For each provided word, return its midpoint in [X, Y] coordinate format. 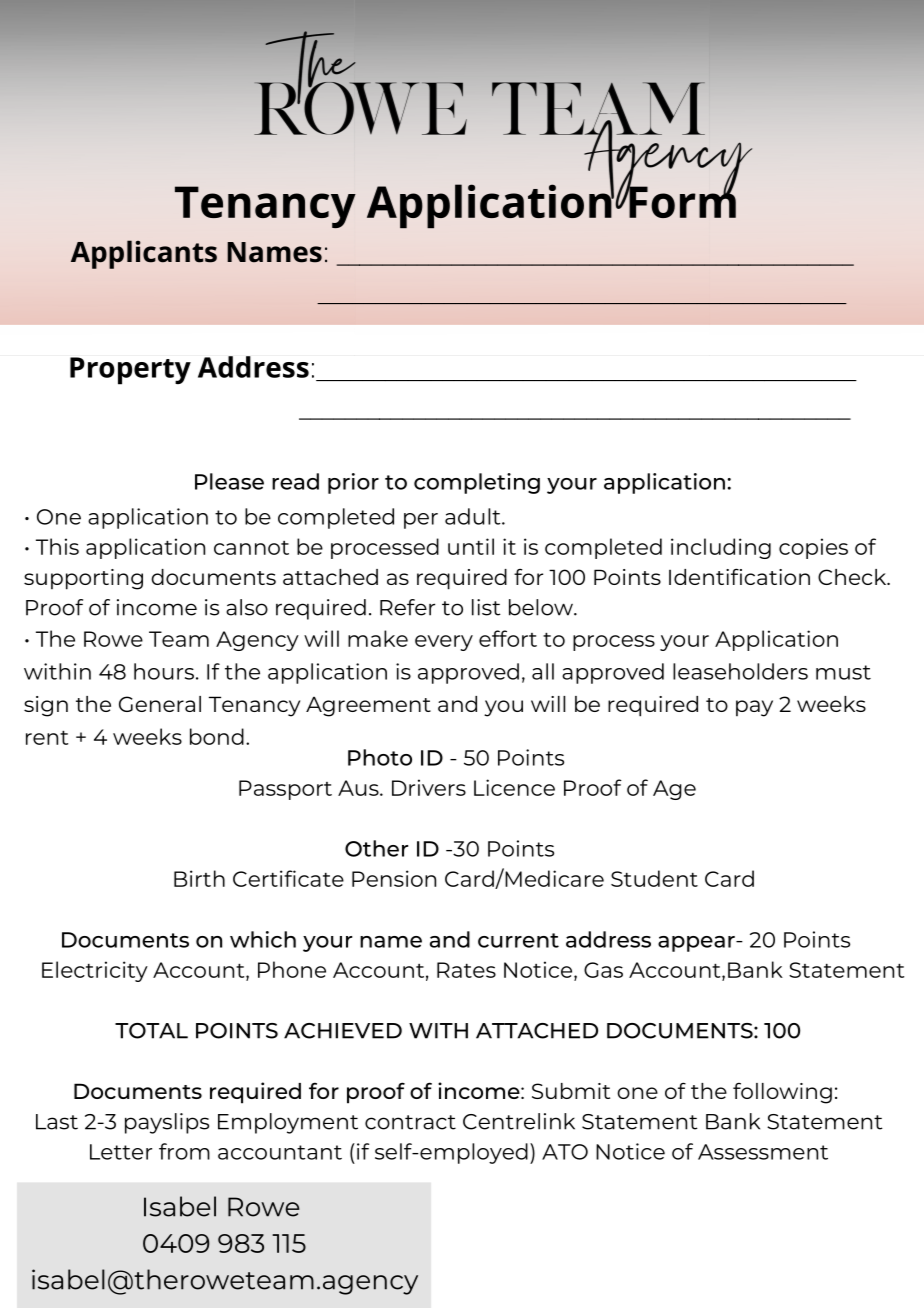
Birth [199, 878]
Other [376, 848]
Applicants [144, 254]
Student [654, 878]
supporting [83, 579]
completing [477, 483]
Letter [121, 1152]
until [471, 546]
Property [130, 371]
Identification [739, 576]
